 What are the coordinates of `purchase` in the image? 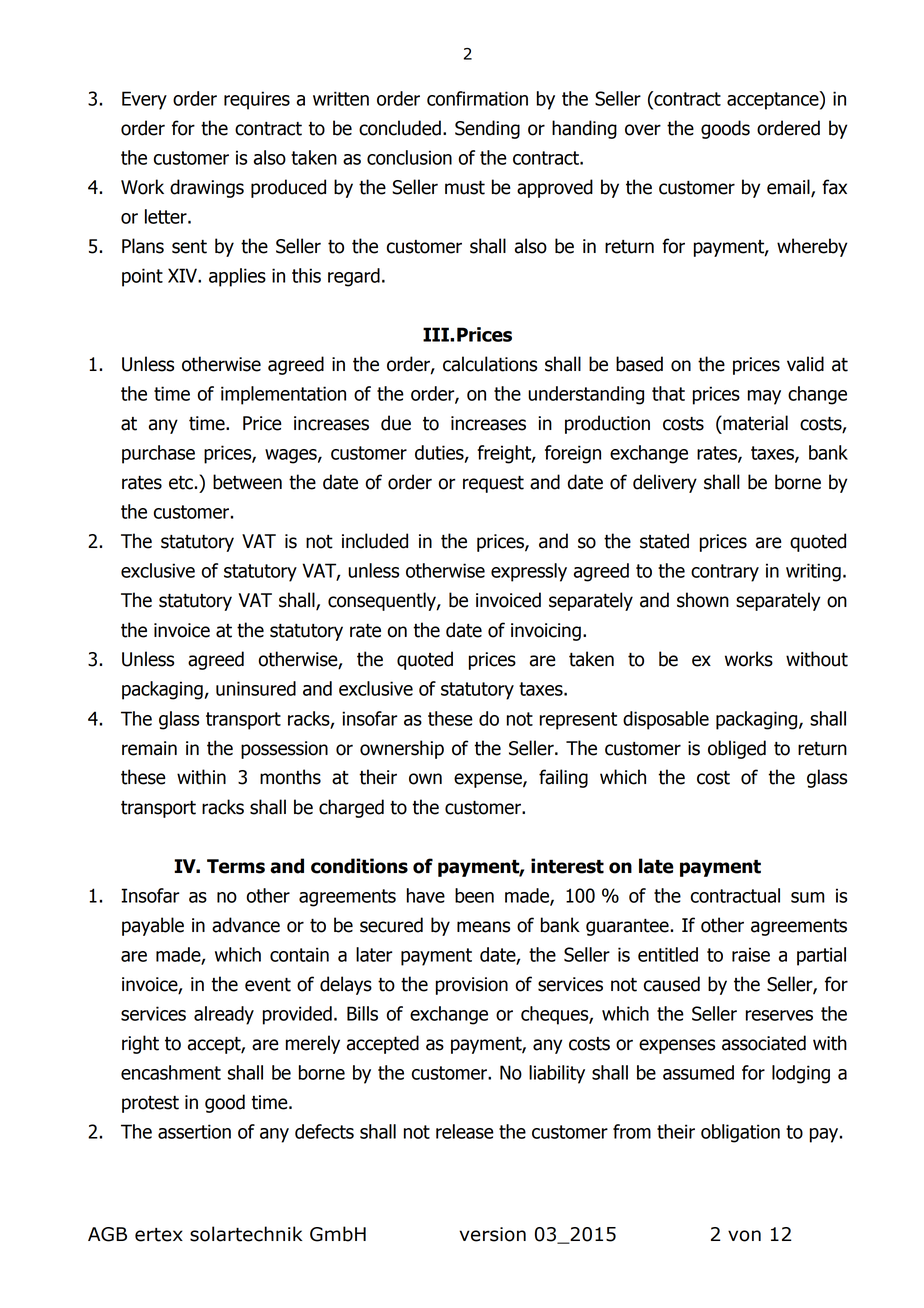 It's located at (158, 454).
